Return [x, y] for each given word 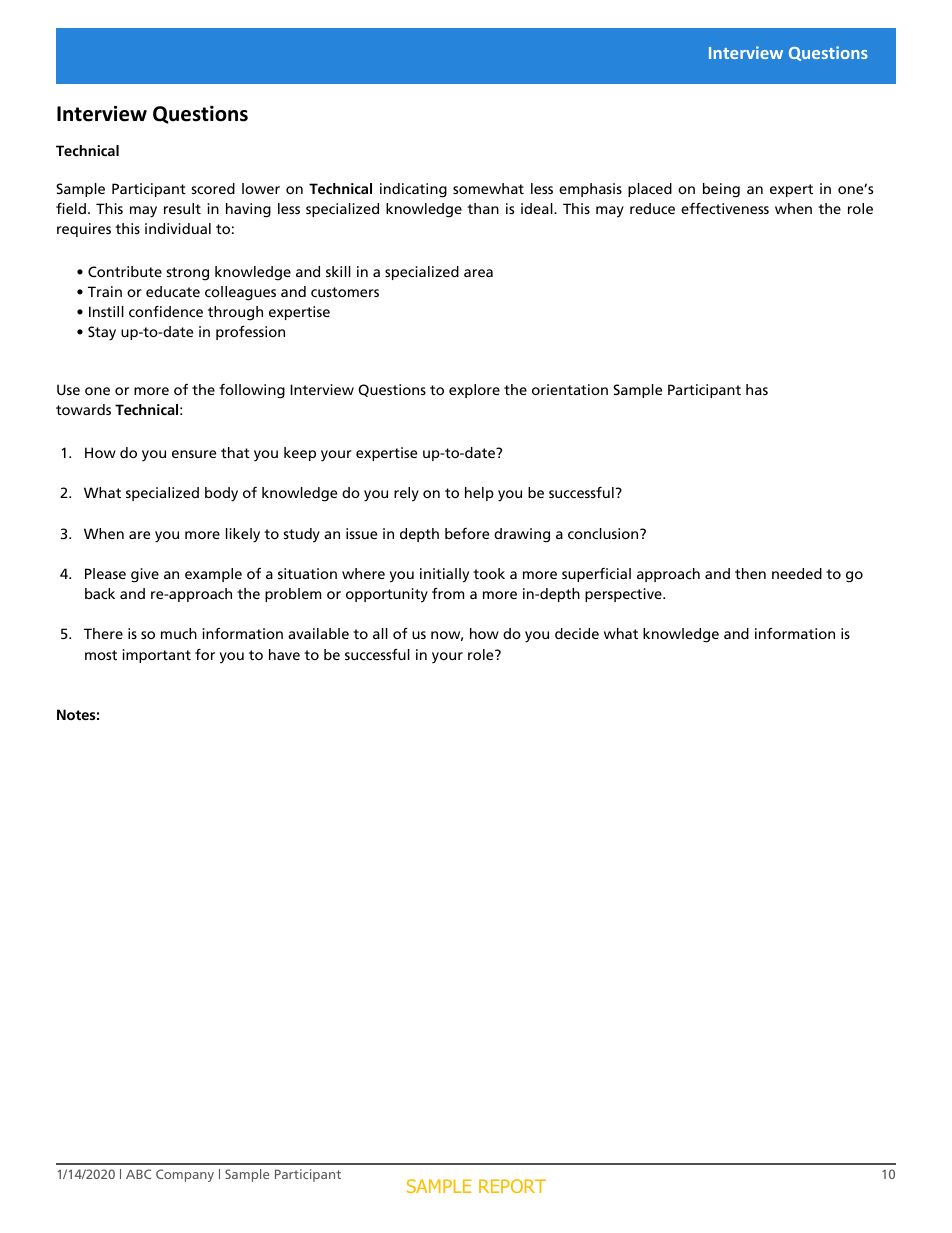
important [156, 656]
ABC [138, 1174]
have [284, 654]
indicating [413, 190]
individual [178, 228]
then [750, 573]
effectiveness [725, 208]
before [467, 533]
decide [577, 633]
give [145, 575]
